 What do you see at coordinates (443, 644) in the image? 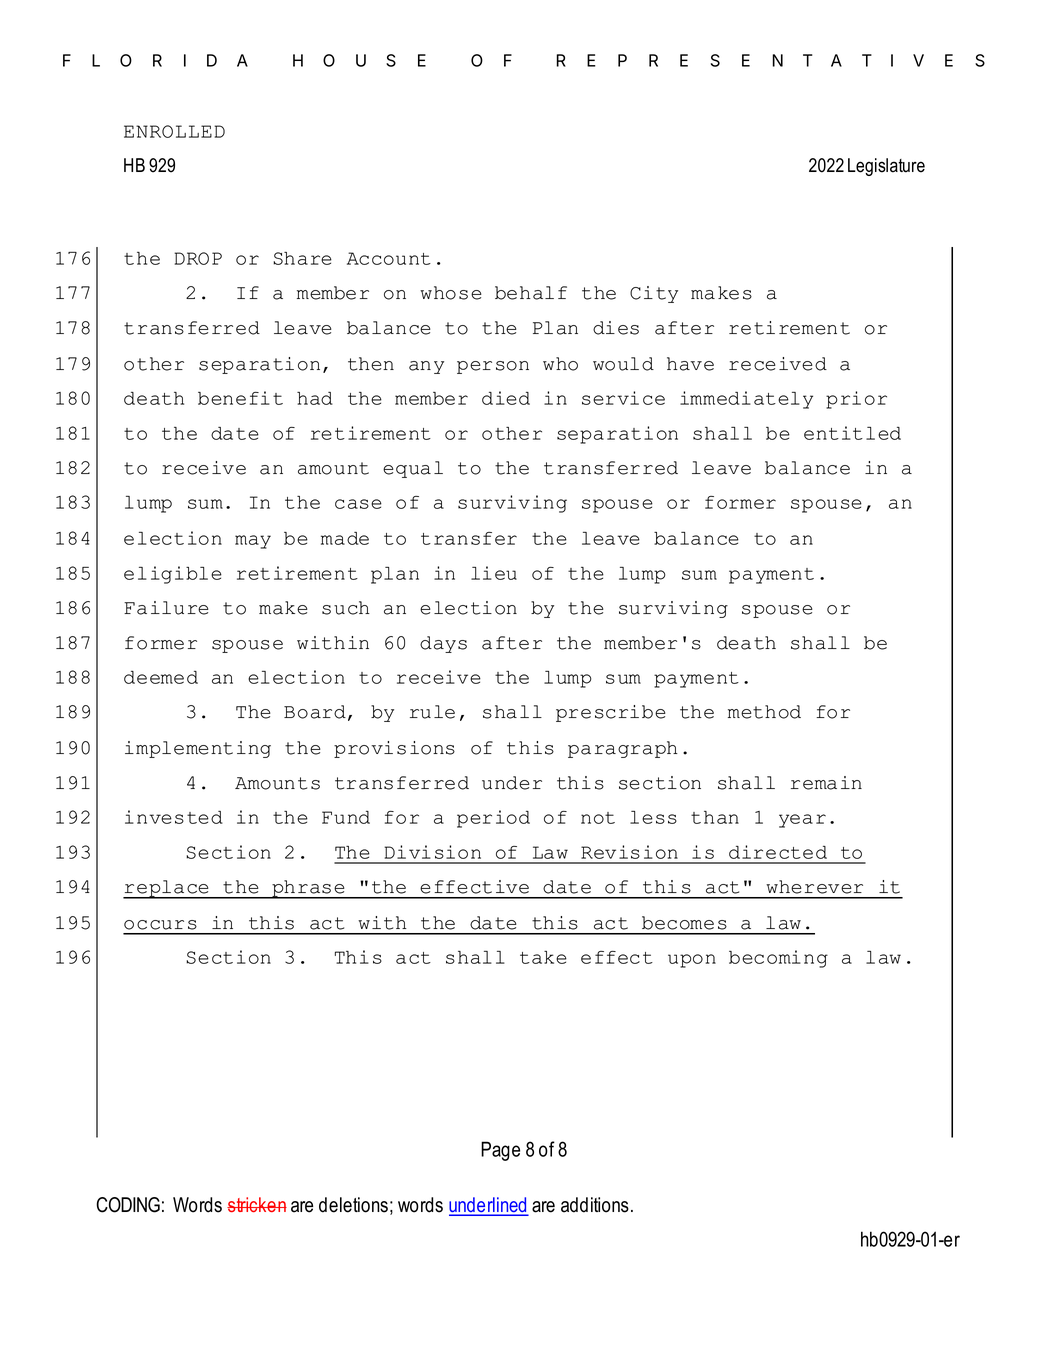
I see `days` at bounding box center [443, 644].
